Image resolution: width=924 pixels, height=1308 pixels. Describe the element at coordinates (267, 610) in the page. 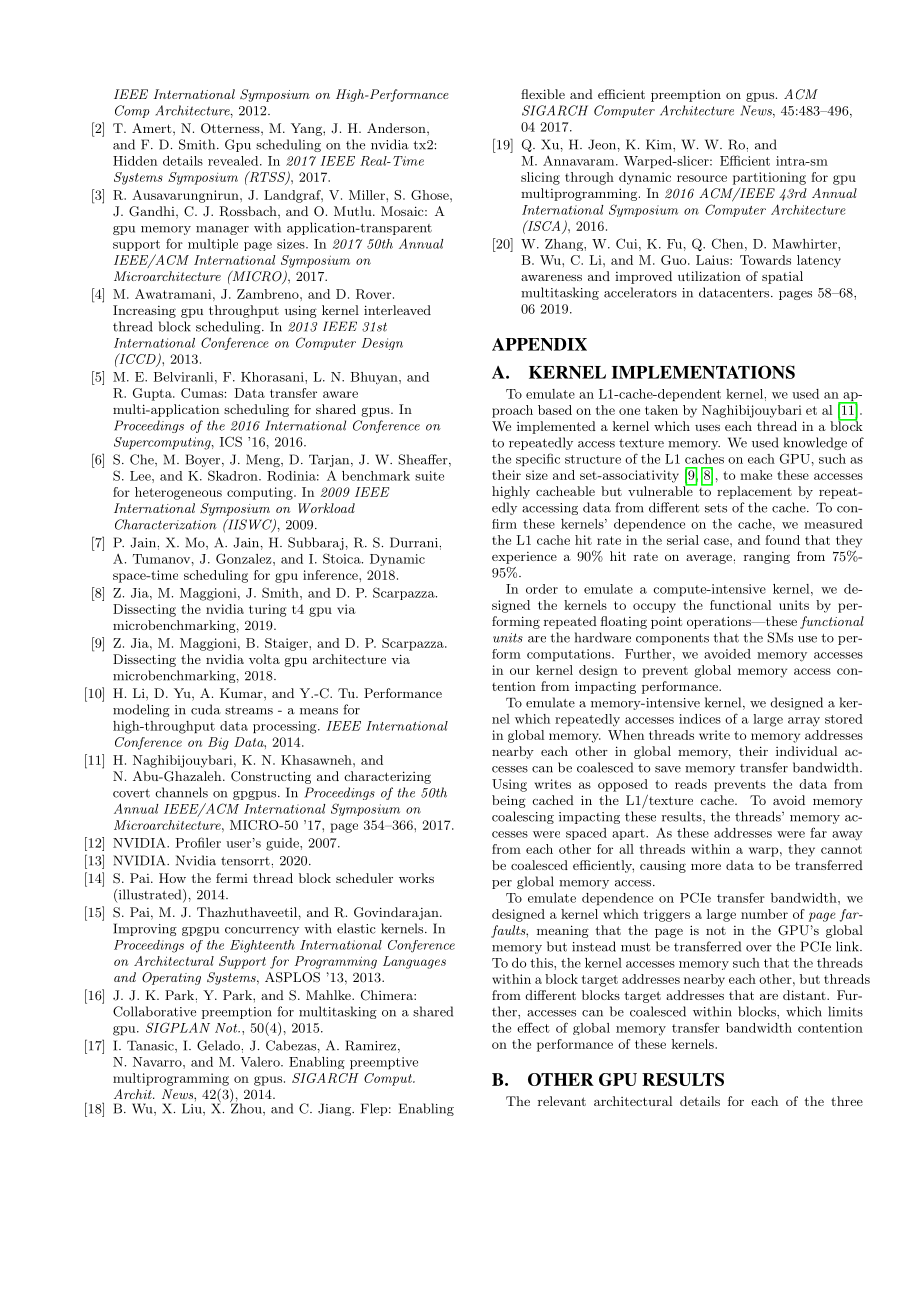

I see `turing` at that location.
